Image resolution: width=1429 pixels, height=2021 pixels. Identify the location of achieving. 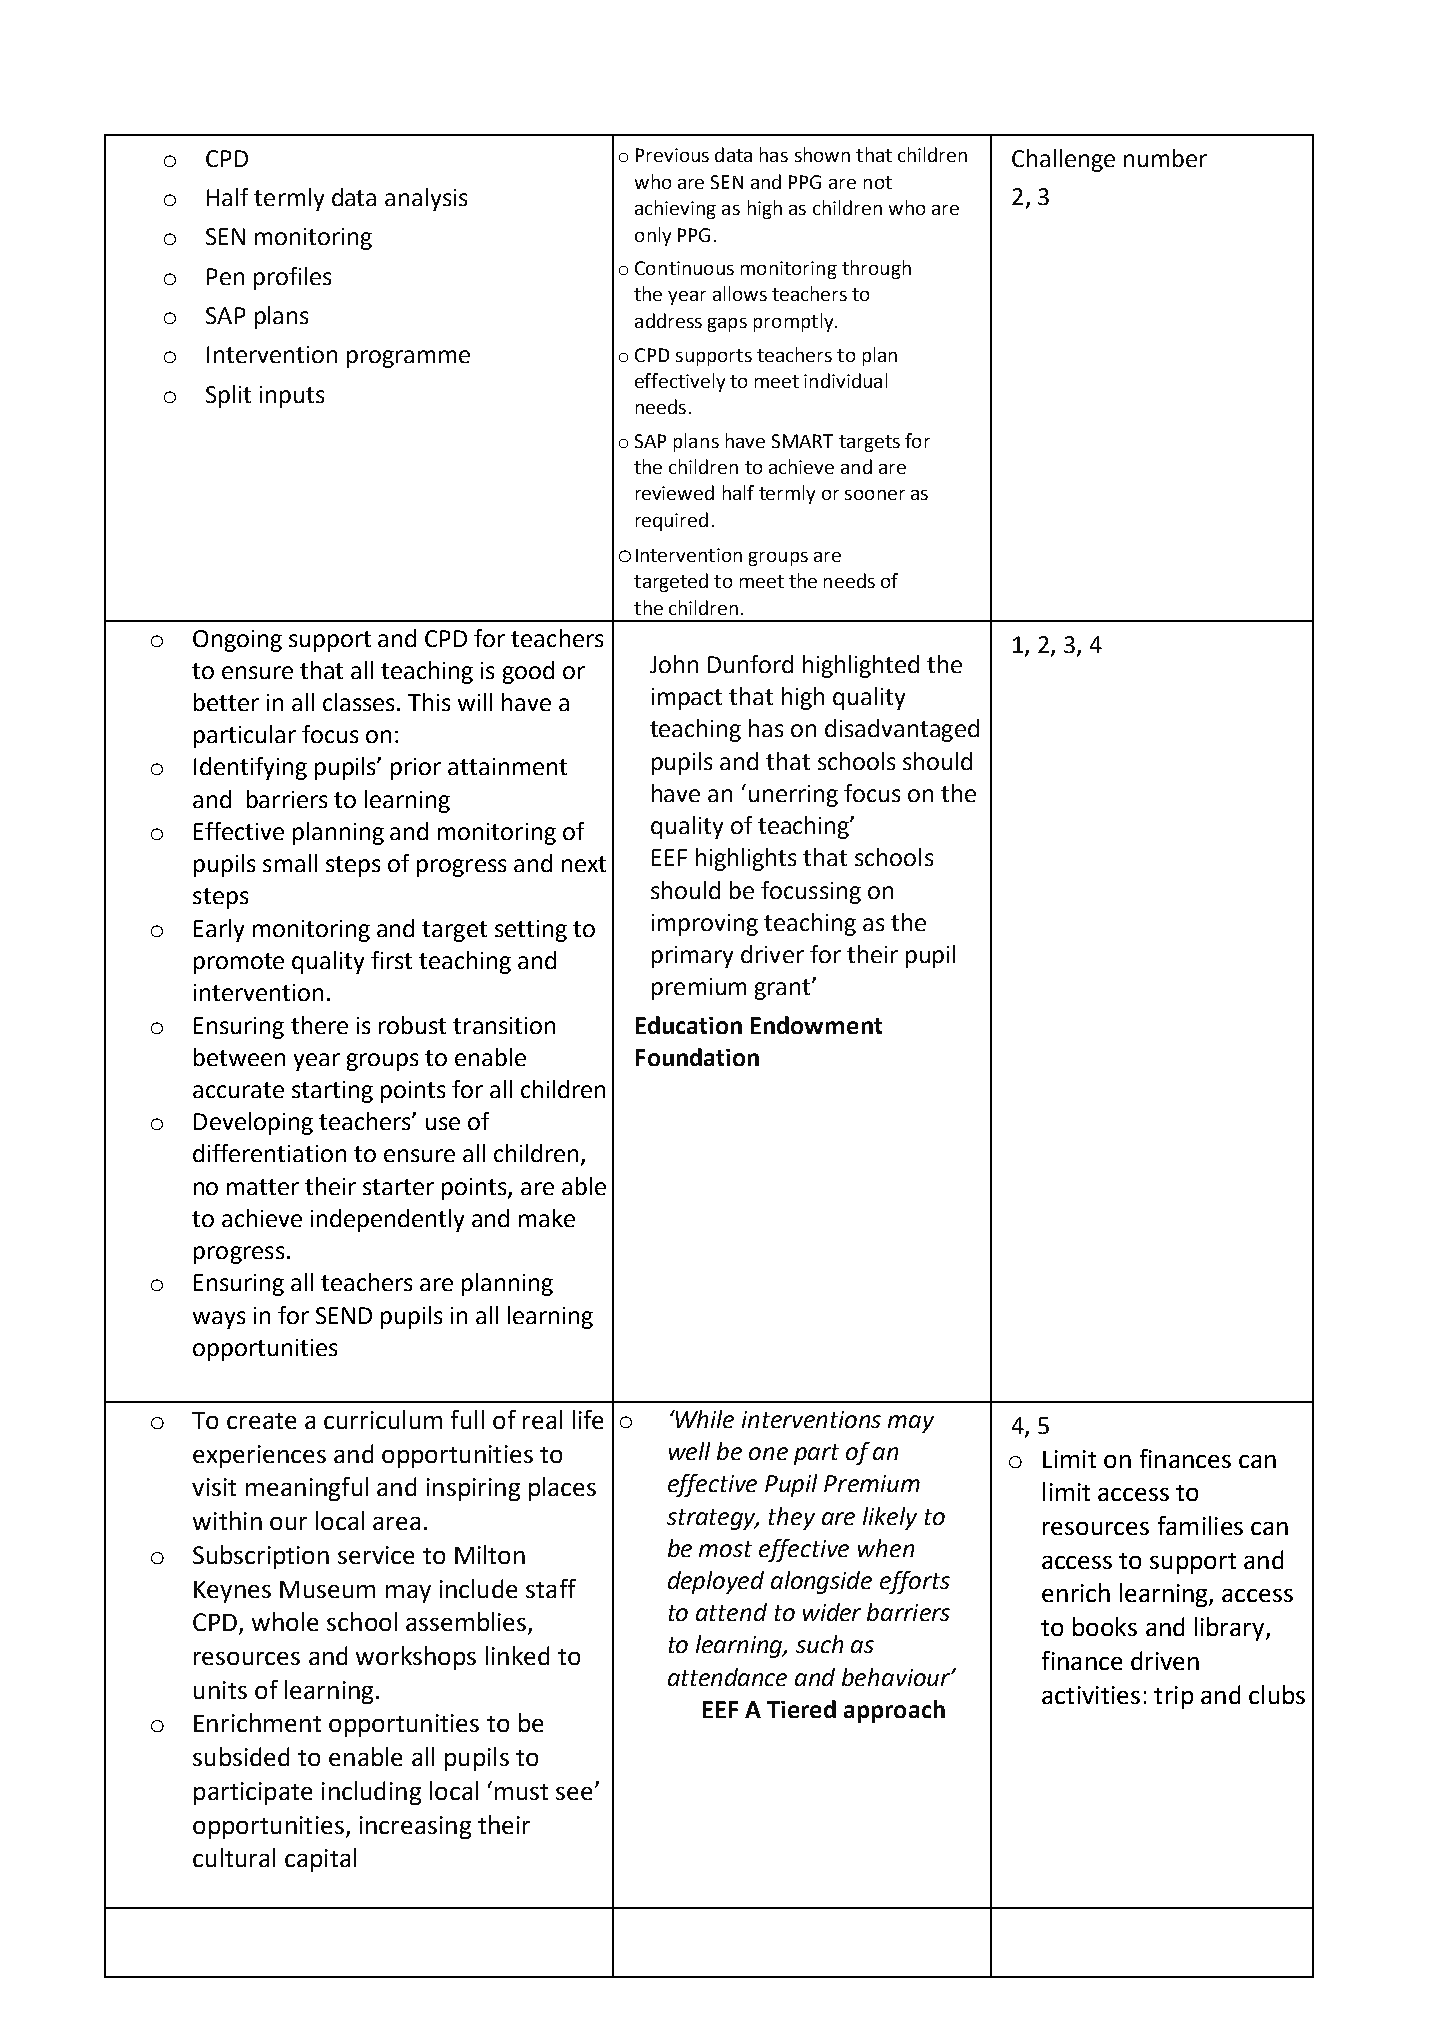
(675, 209).
